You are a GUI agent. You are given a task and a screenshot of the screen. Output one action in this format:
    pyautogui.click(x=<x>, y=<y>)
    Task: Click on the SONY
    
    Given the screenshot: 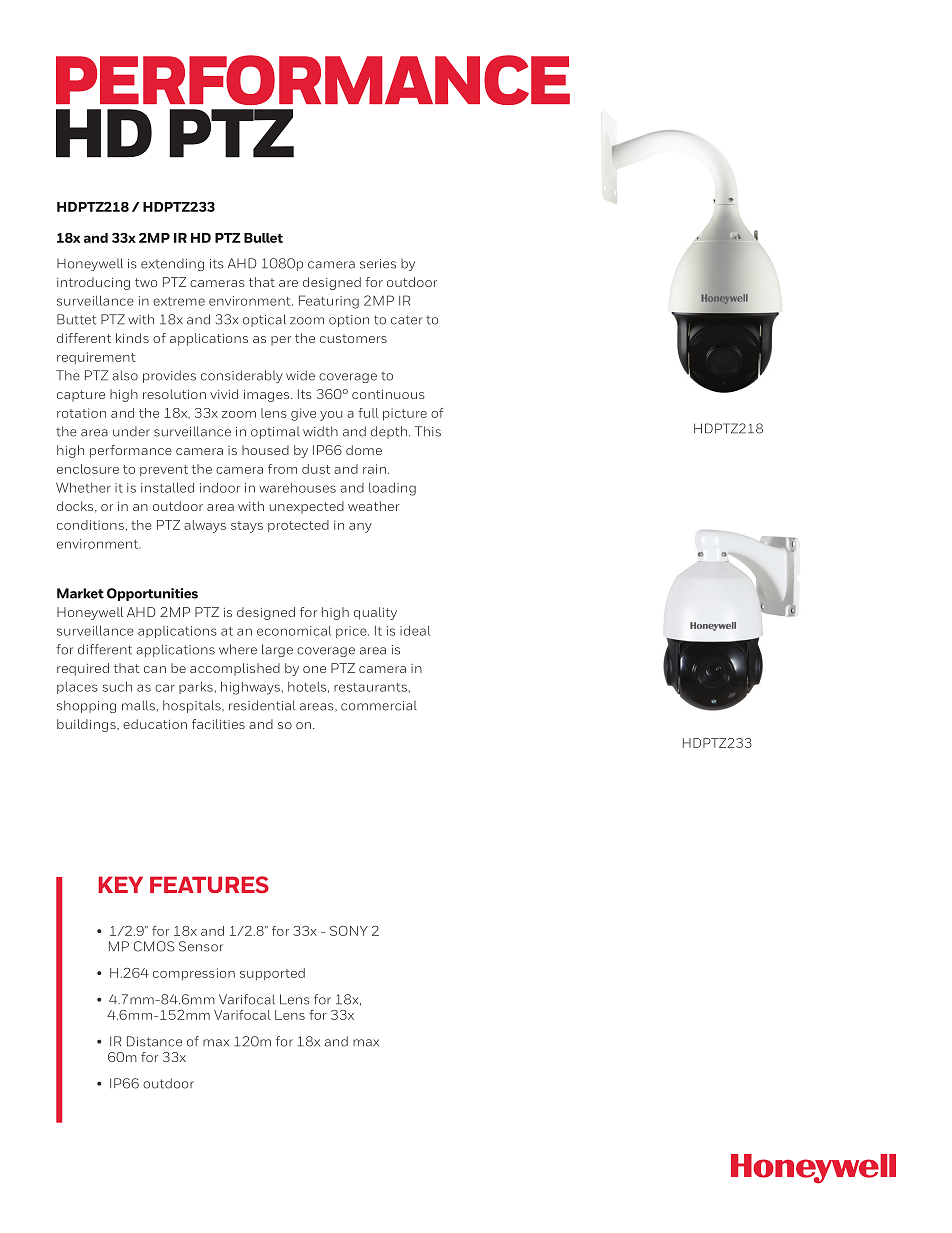 What is the action you would take?
    pyautogui.click(x=349, y=931)
